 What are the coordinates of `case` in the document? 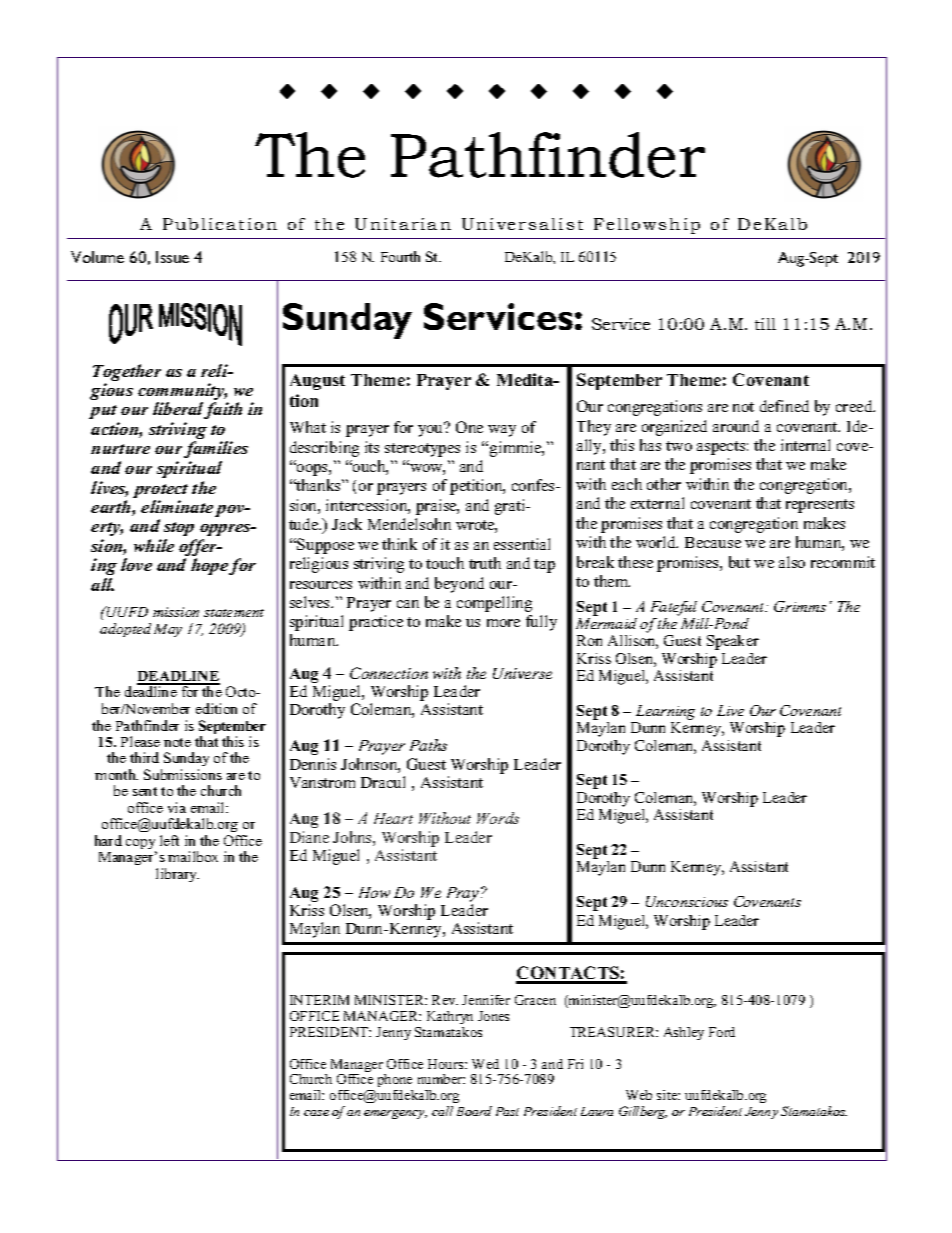 It's located at (316, 1113).
